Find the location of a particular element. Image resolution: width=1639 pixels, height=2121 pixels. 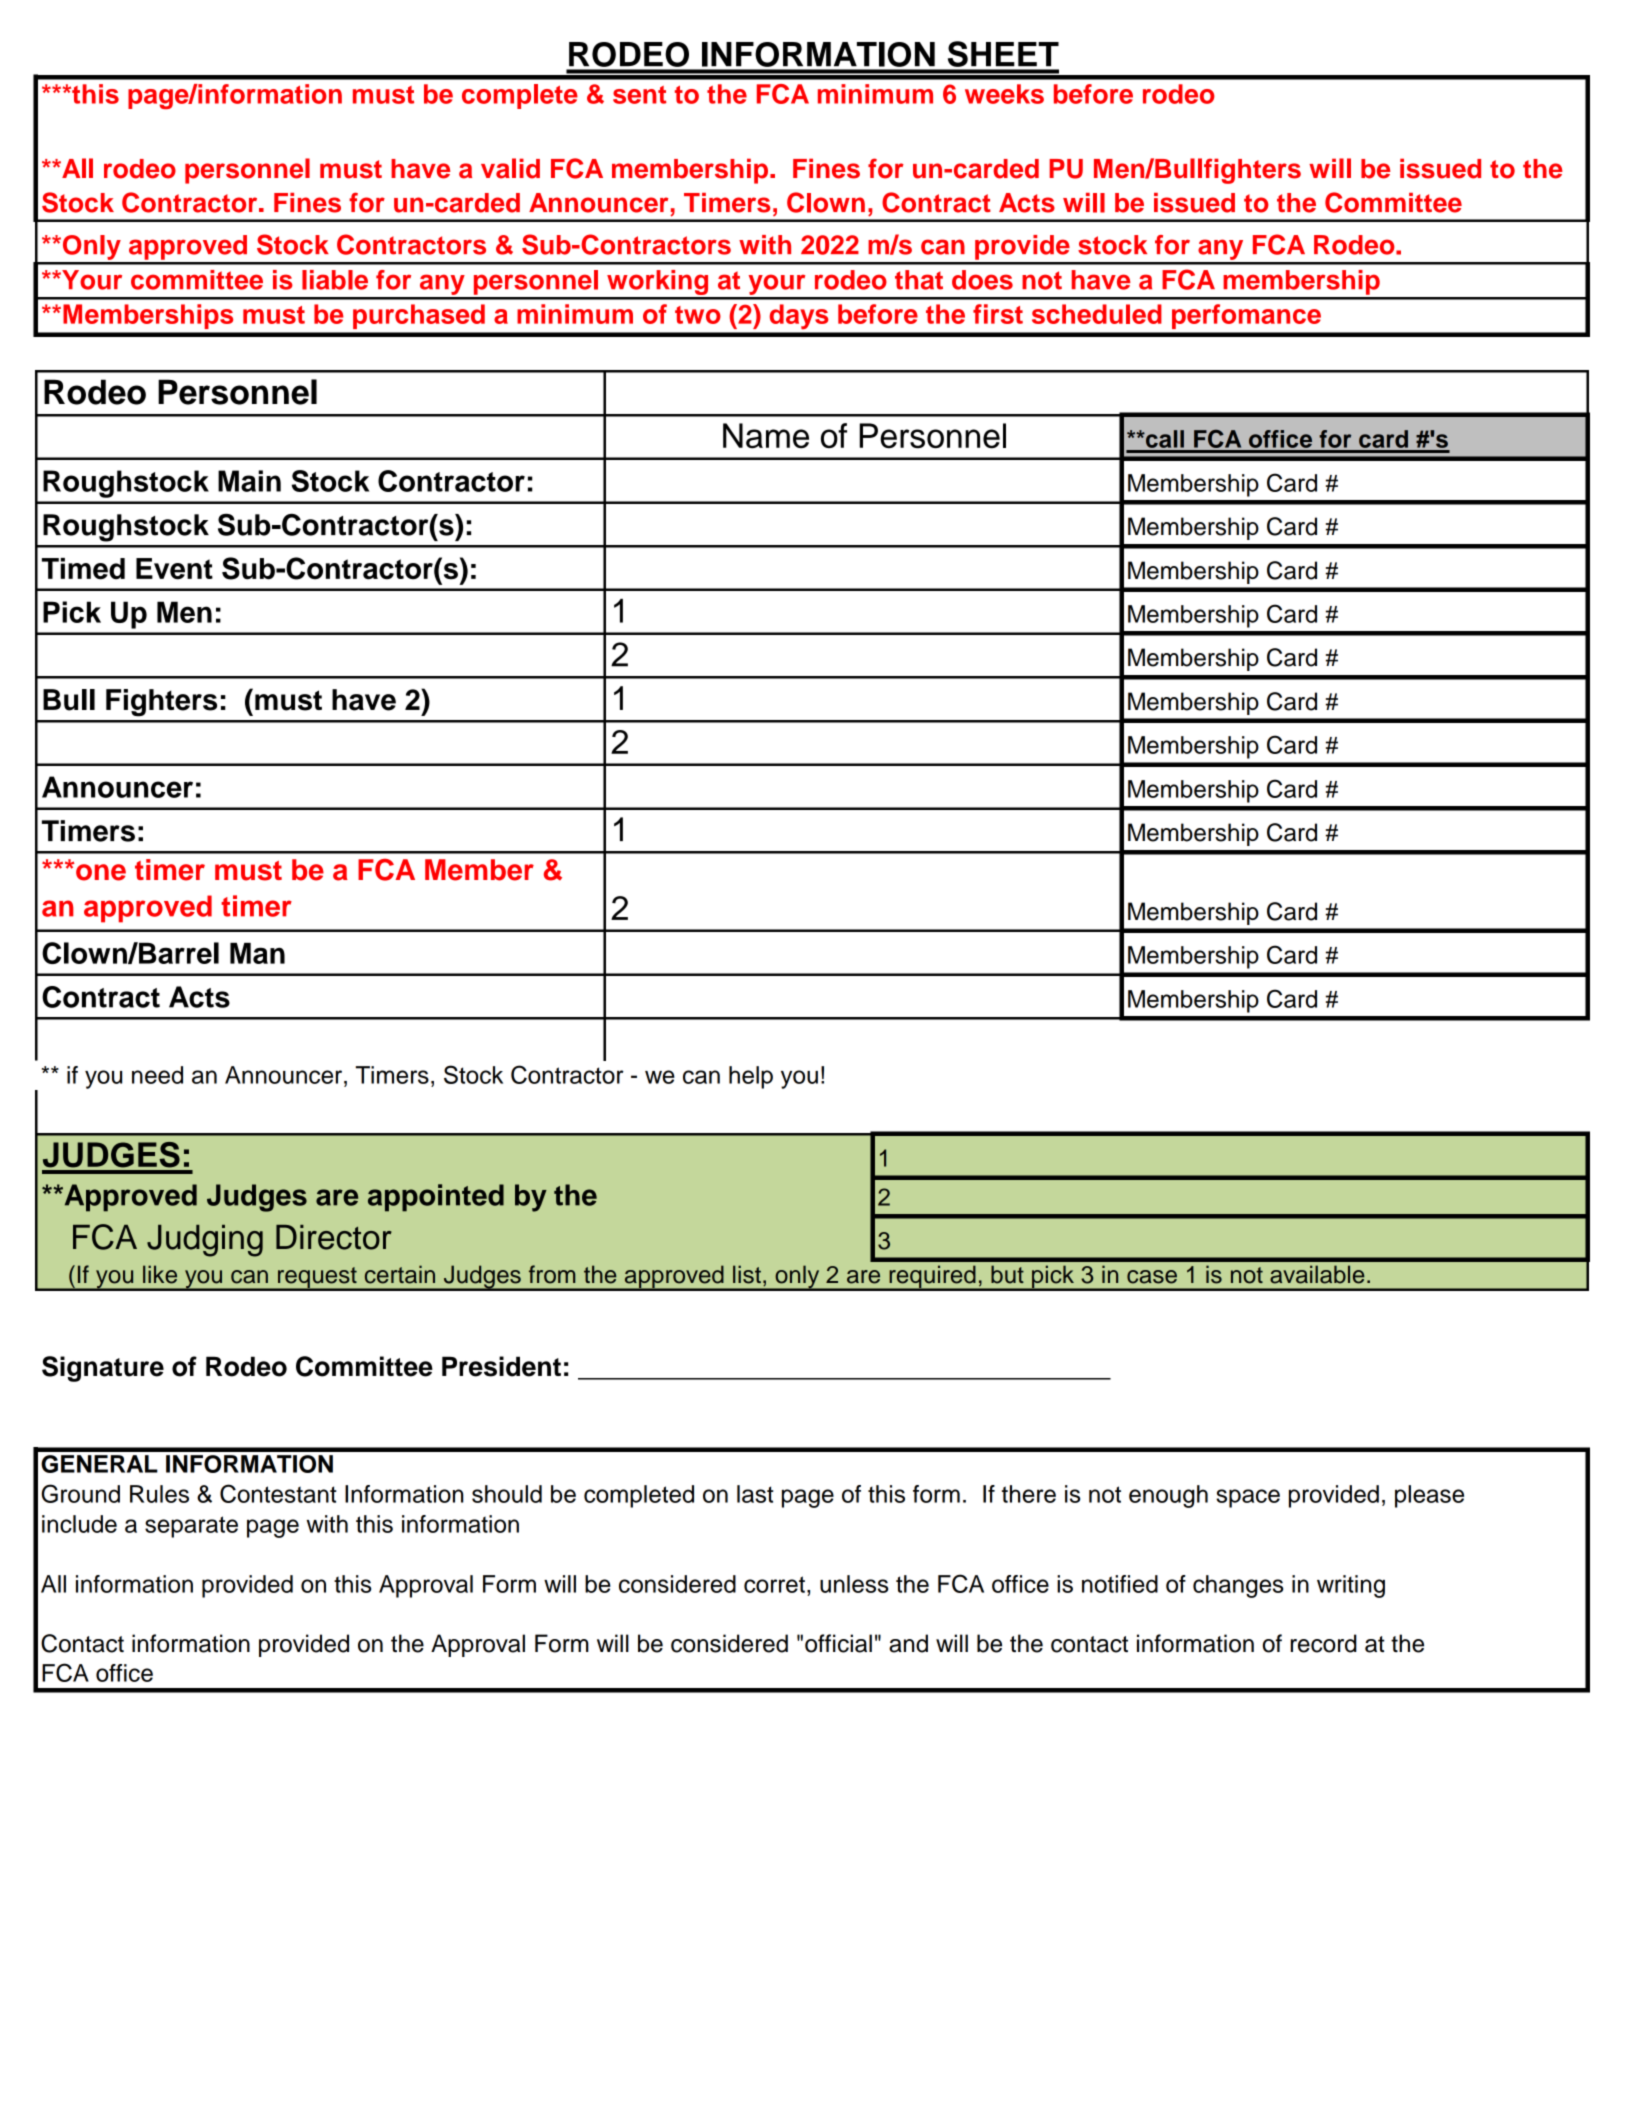

available is located at coordinates (1317, 1274).
